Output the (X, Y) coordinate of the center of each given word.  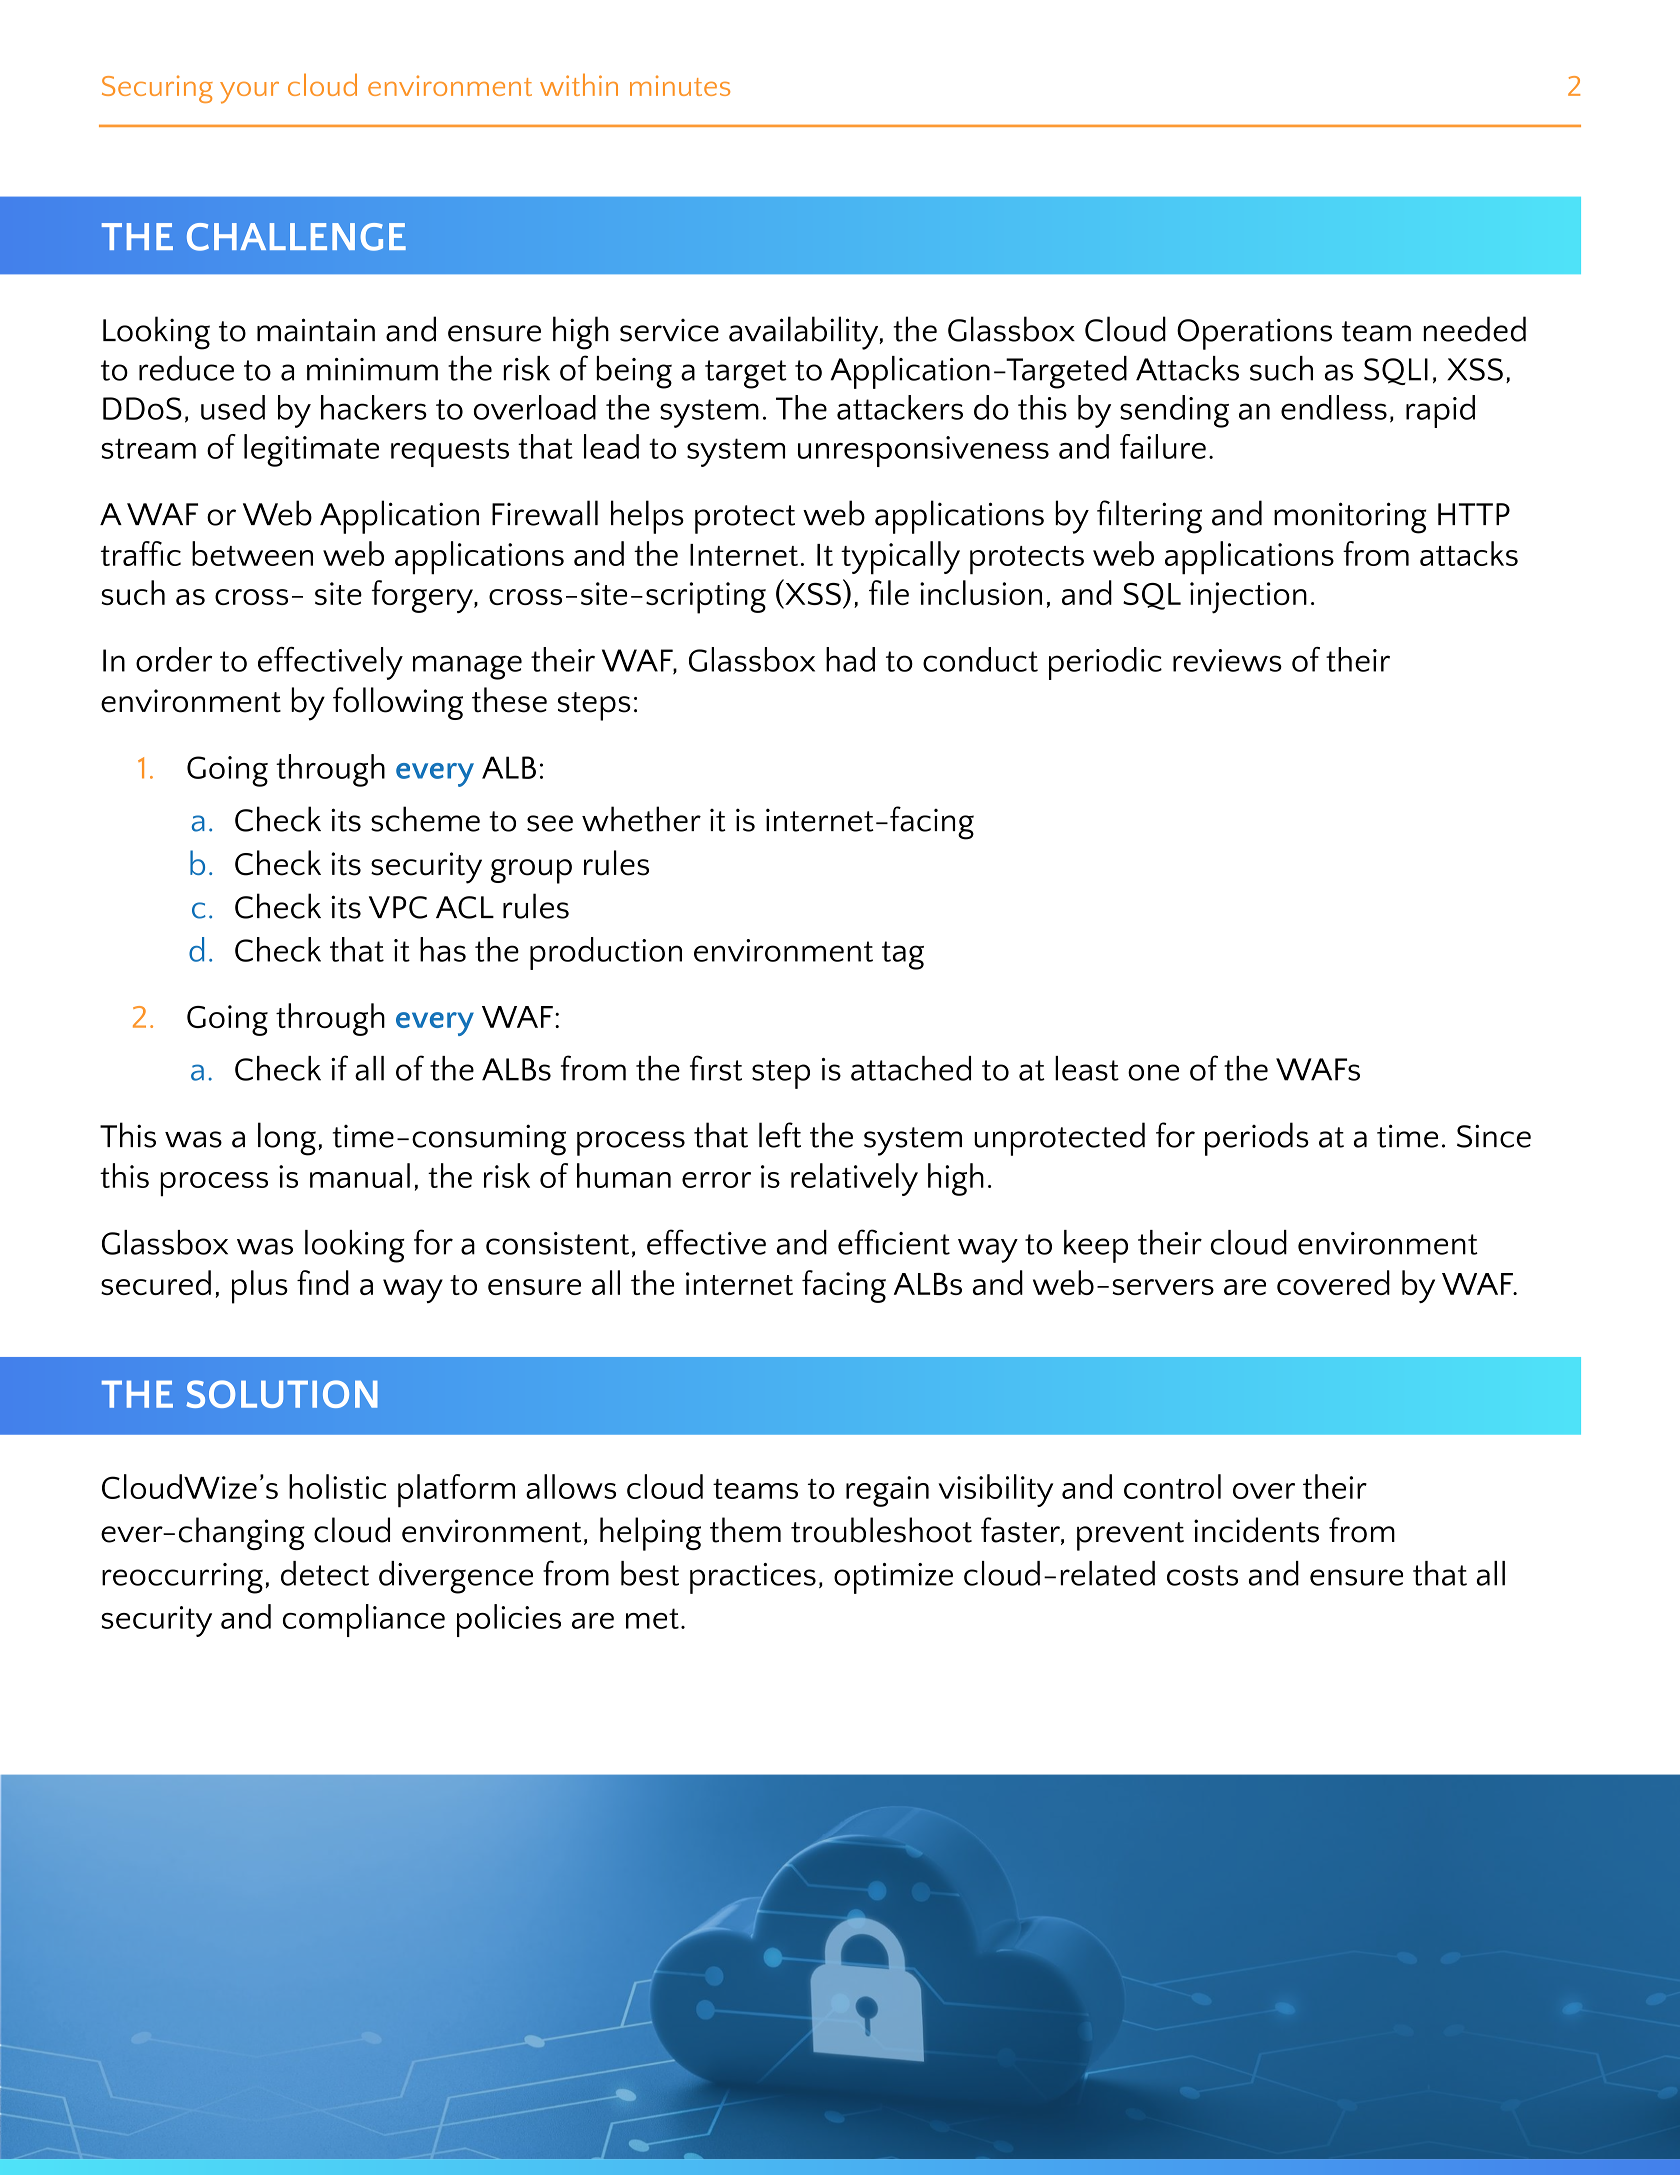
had (850, 659)
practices (753, 1578)
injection (1248, 598)
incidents (1256, 1530)
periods (1257, 1139)
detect (325, 1573)
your (249, 93)
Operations (1254, 334)
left (780, 1135)
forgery (423, 596)
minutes (680, 85)
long (287, 1139)
